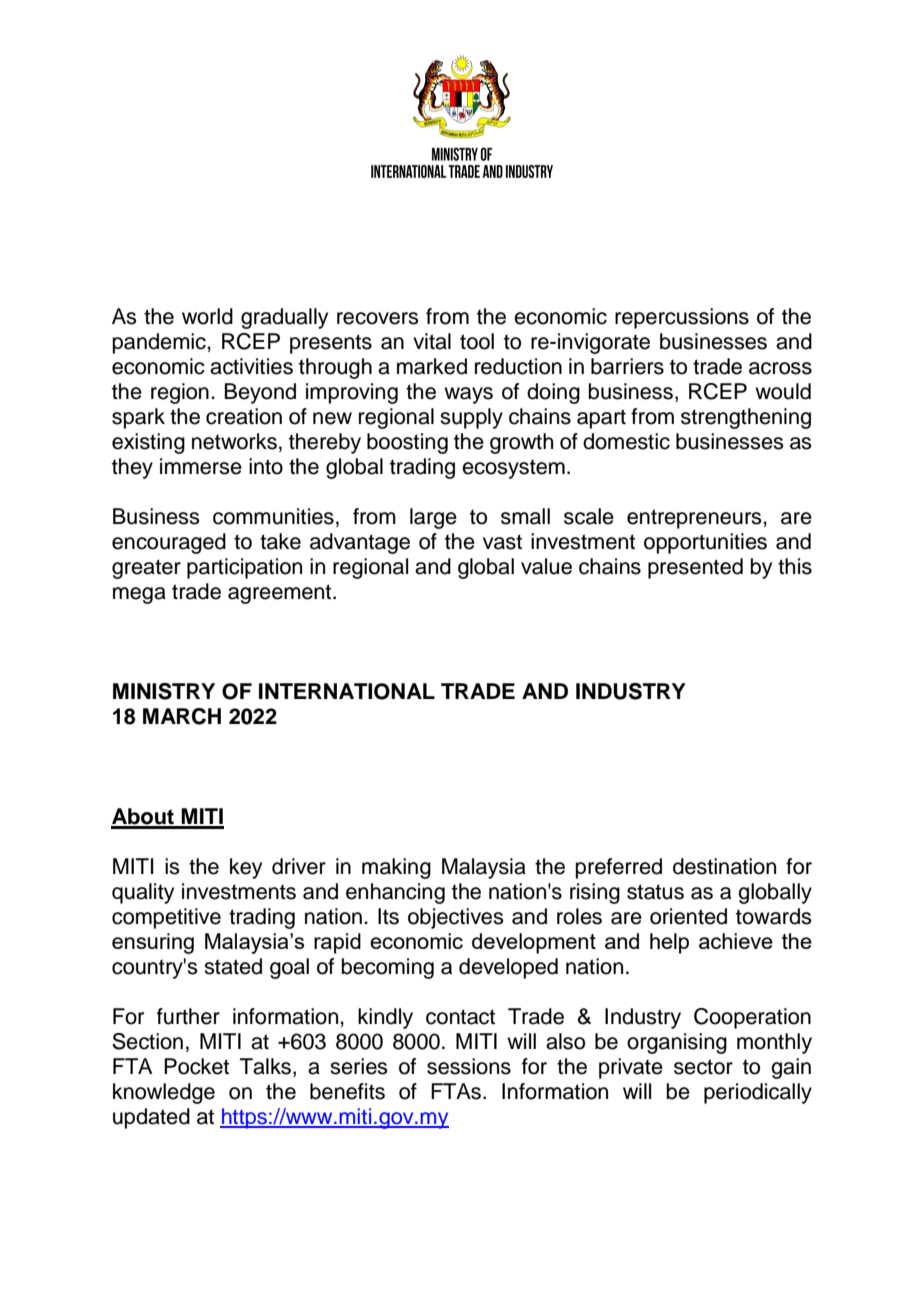  Describe the element at coordinates (695, 568) in the page. I see `presented` at that location.
